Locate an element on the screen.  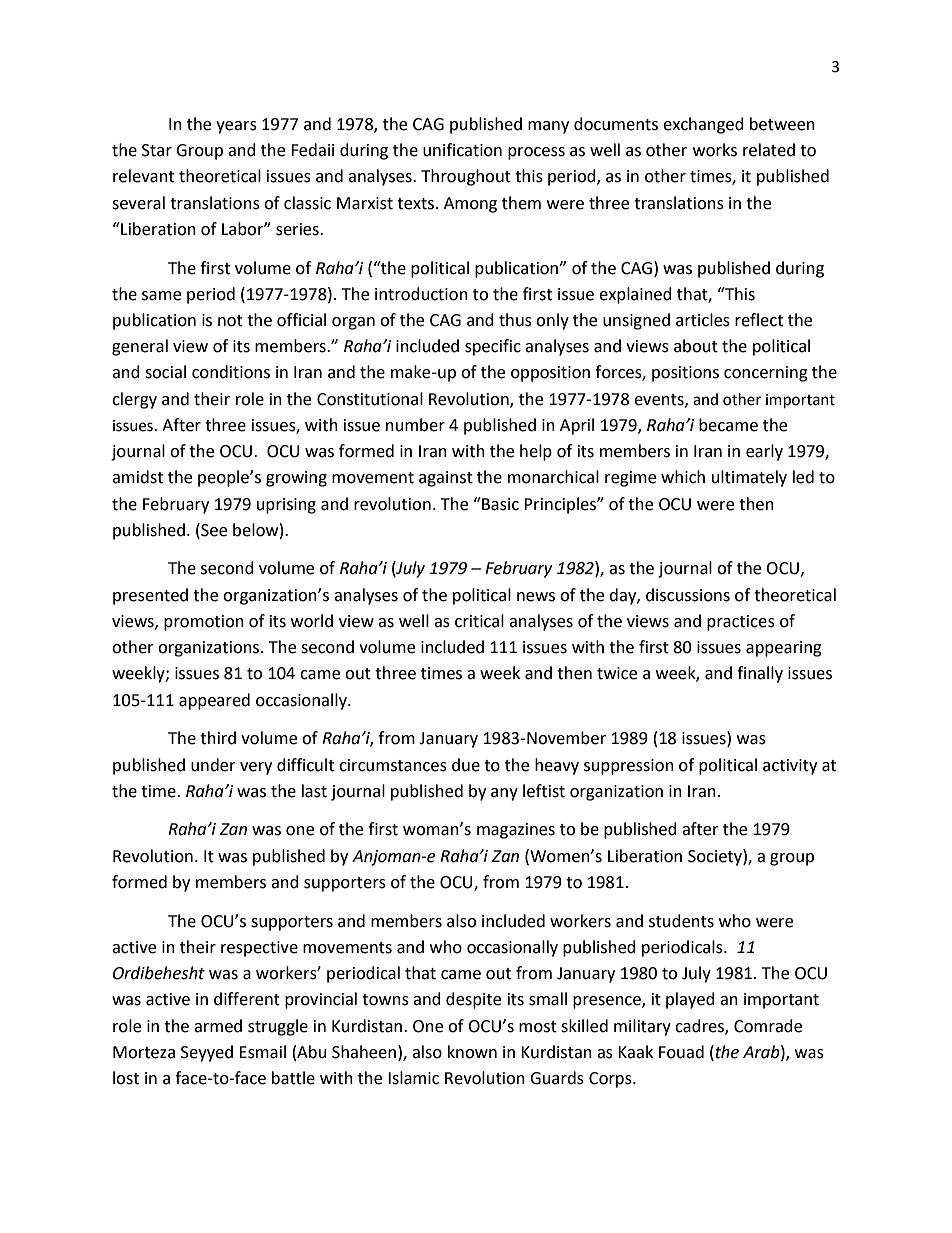
unification is located at coordinates (462, 150).
